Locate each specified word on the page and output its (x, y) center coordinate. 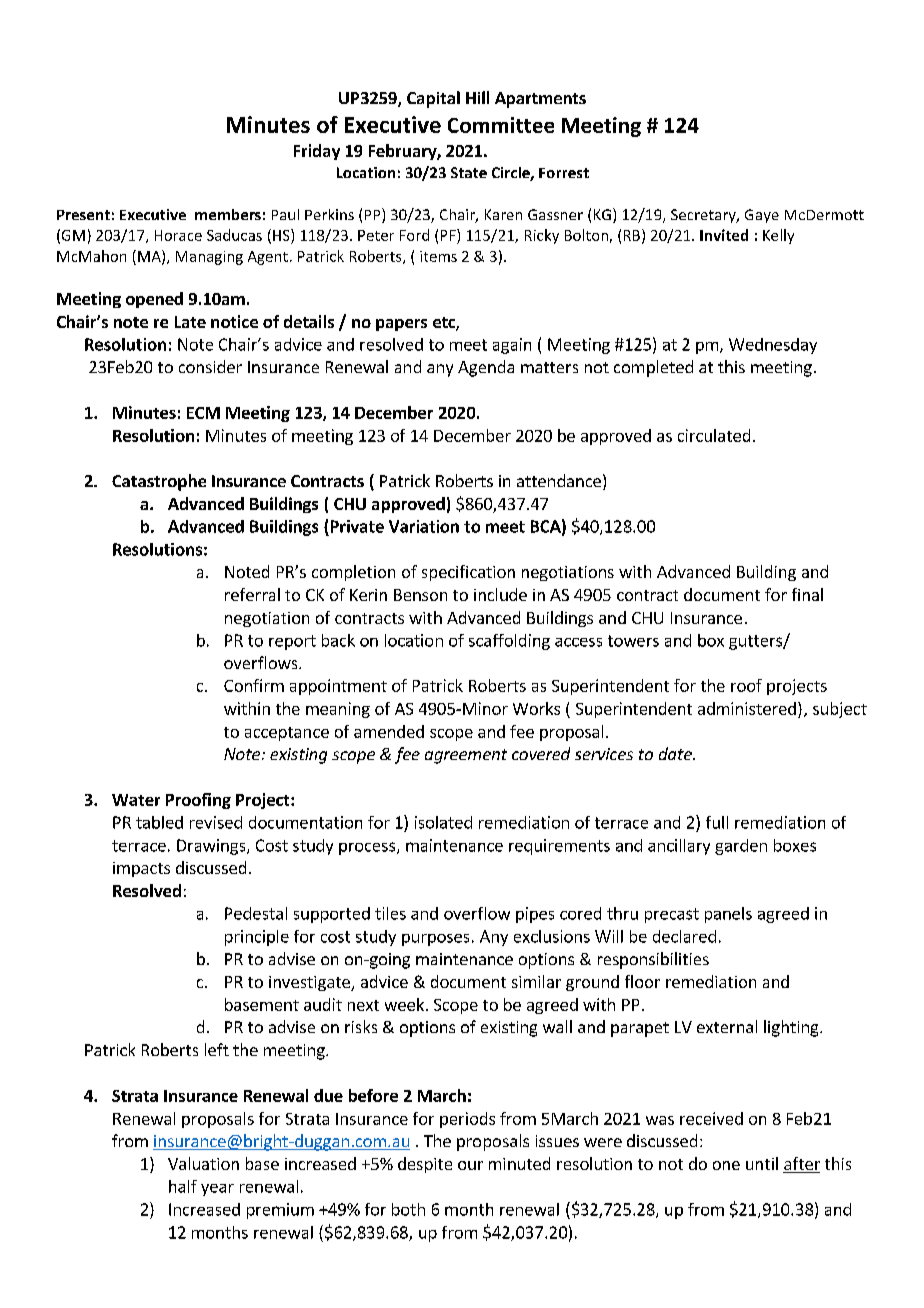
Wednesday (773, 346)
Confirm (254, 685)
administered (747, 708)
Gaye (762, 216)
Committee (501, 125)
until (762, 1163)
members (228, 214)
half (183, 1186)
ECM (203, 413)
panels (728, 915)
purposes (435, 940)
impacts (141, 869)
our (470, 1165)
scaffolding (509, 642)
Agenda (486, 368)
